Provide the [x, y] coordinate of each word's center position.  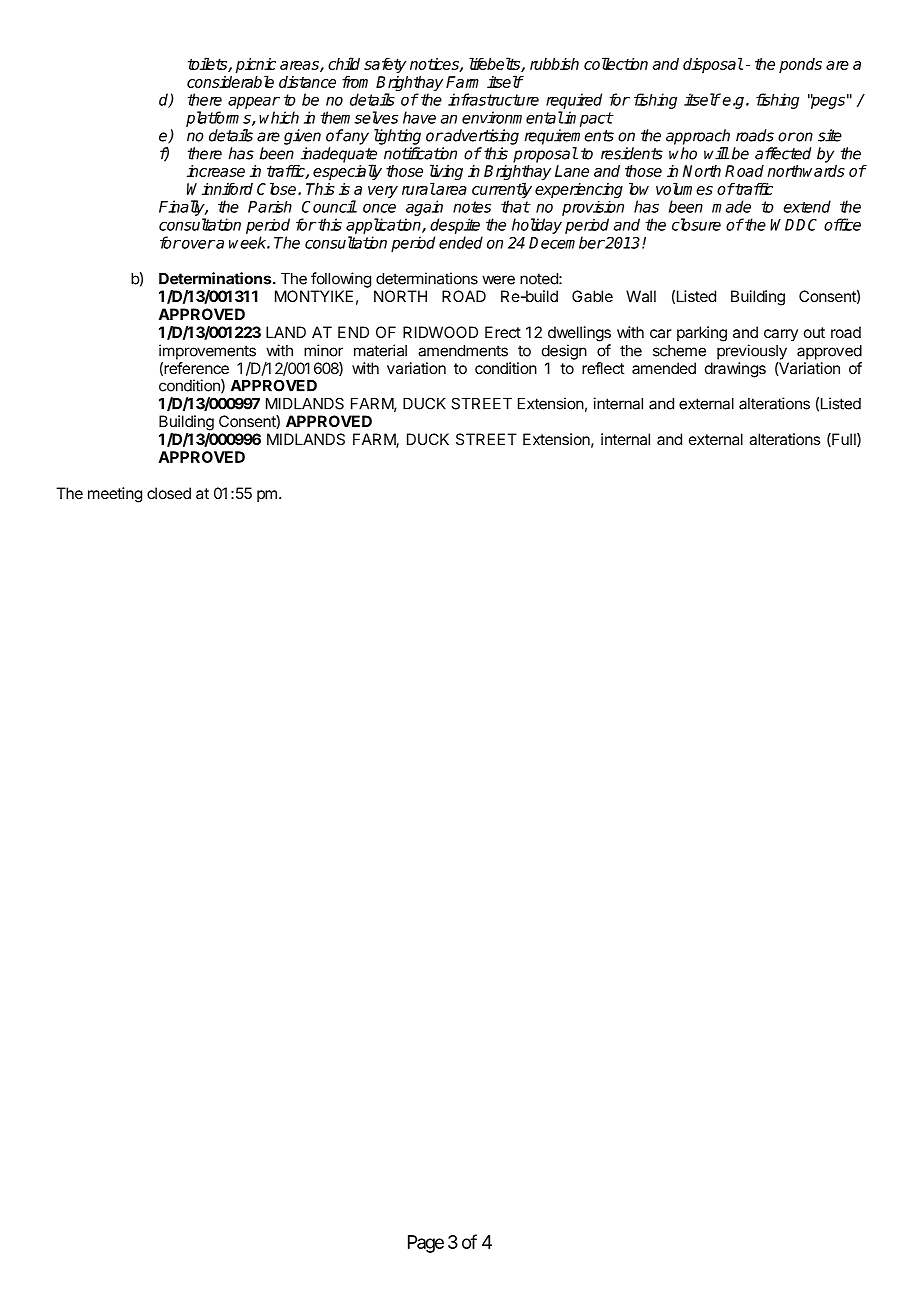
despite [455, 226]
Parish [270, 207]
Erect [503, 332]
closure [696, 224]
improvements [207, 352]
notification [420, 153]
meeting [115, 495]
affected [783, 153]
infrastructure [493, 99]
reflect [603, 368]
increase [216, 171]
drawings [735, 370]
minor [323, 350]
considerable [230, 81]
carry [781, 335]
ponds [800, 65]
